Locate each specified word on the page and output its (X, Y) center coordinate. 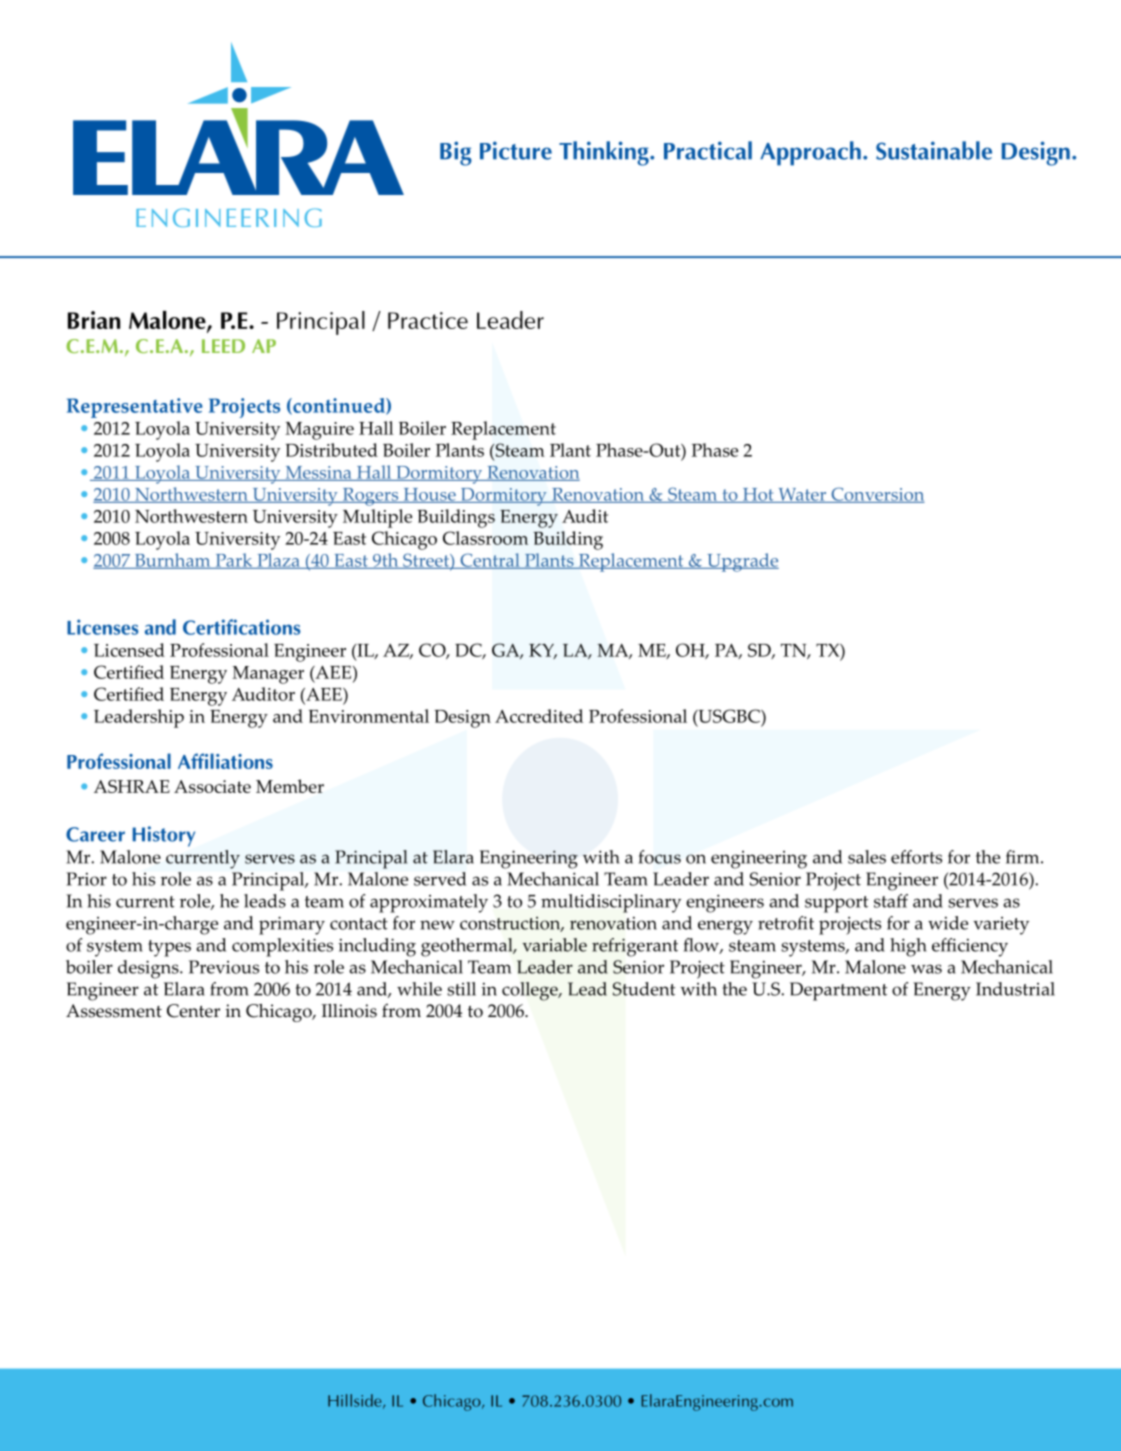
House (429, 495)
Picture (516, 150)
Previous (224, 967)
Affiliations (225, 761)
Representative (135, 408)
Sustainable (934, 150)
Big (456, 153)
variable (554, 945)
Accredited (539, 716)
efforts (916, 857)
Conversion (877, 495)
